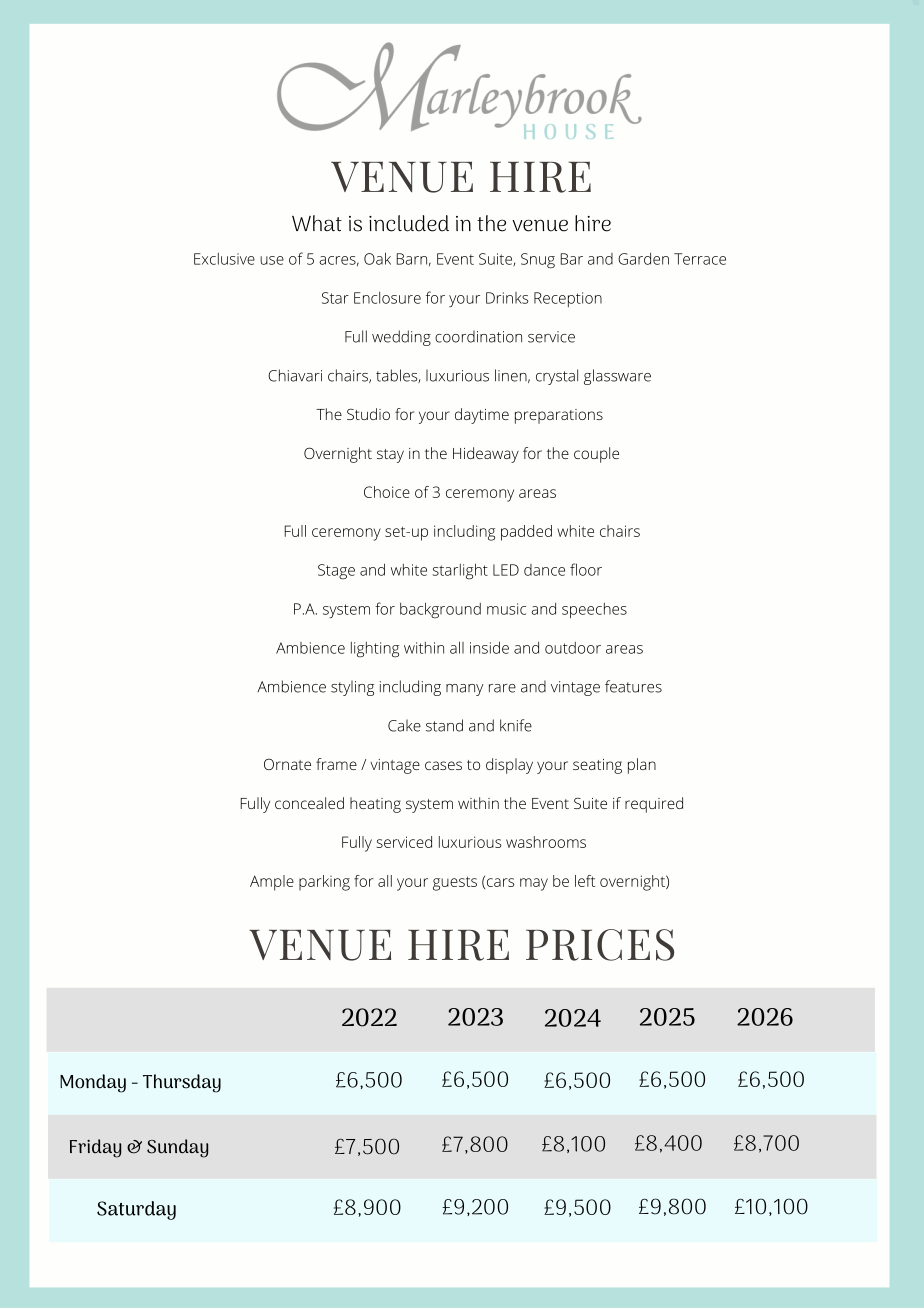  What do you see at coordinates (600, 945) in the document?
I see `PRICES` at bounding box center [600, 945].
